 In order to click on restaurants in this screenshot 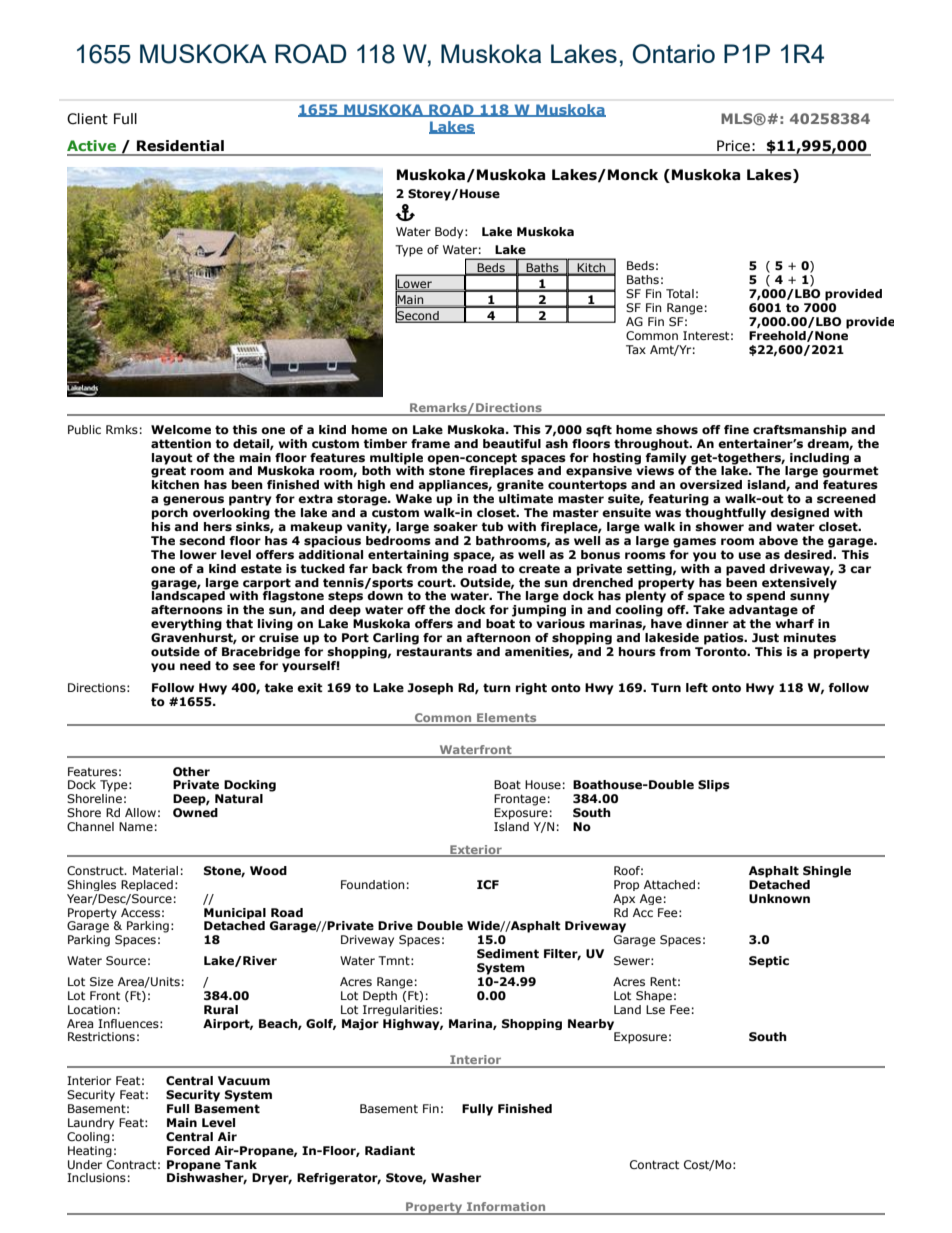, I will do `click(434, 652)`.
